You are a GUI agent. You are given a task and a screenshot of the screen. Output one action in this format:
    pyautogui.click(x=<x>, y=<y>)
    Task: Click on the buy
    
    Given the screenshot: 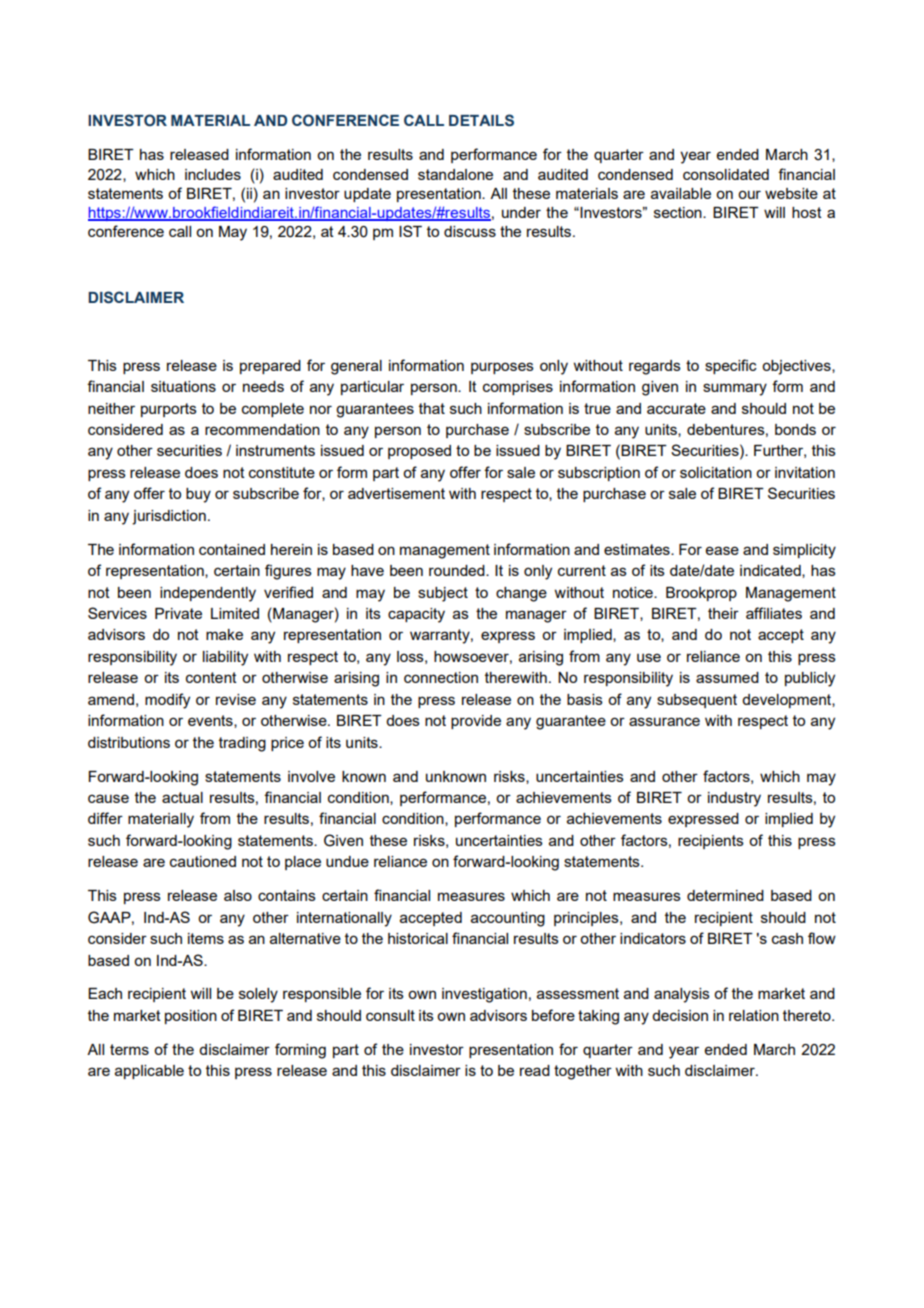 What is the action you would take?
    pyautogui.click(x=198, y=495)
